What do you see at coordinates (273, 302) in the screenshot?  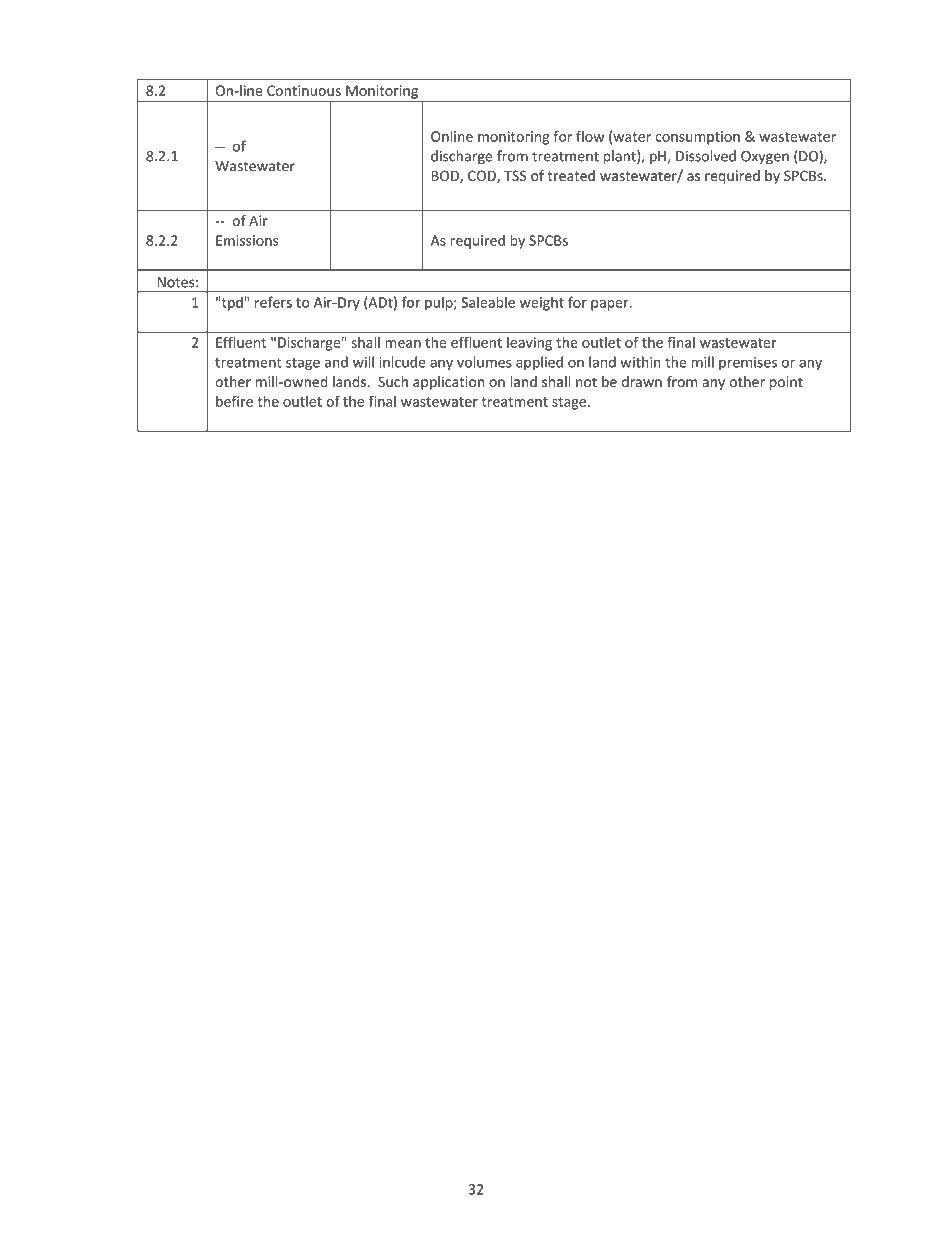 I see `refers` at bounding box center [273, 302].
